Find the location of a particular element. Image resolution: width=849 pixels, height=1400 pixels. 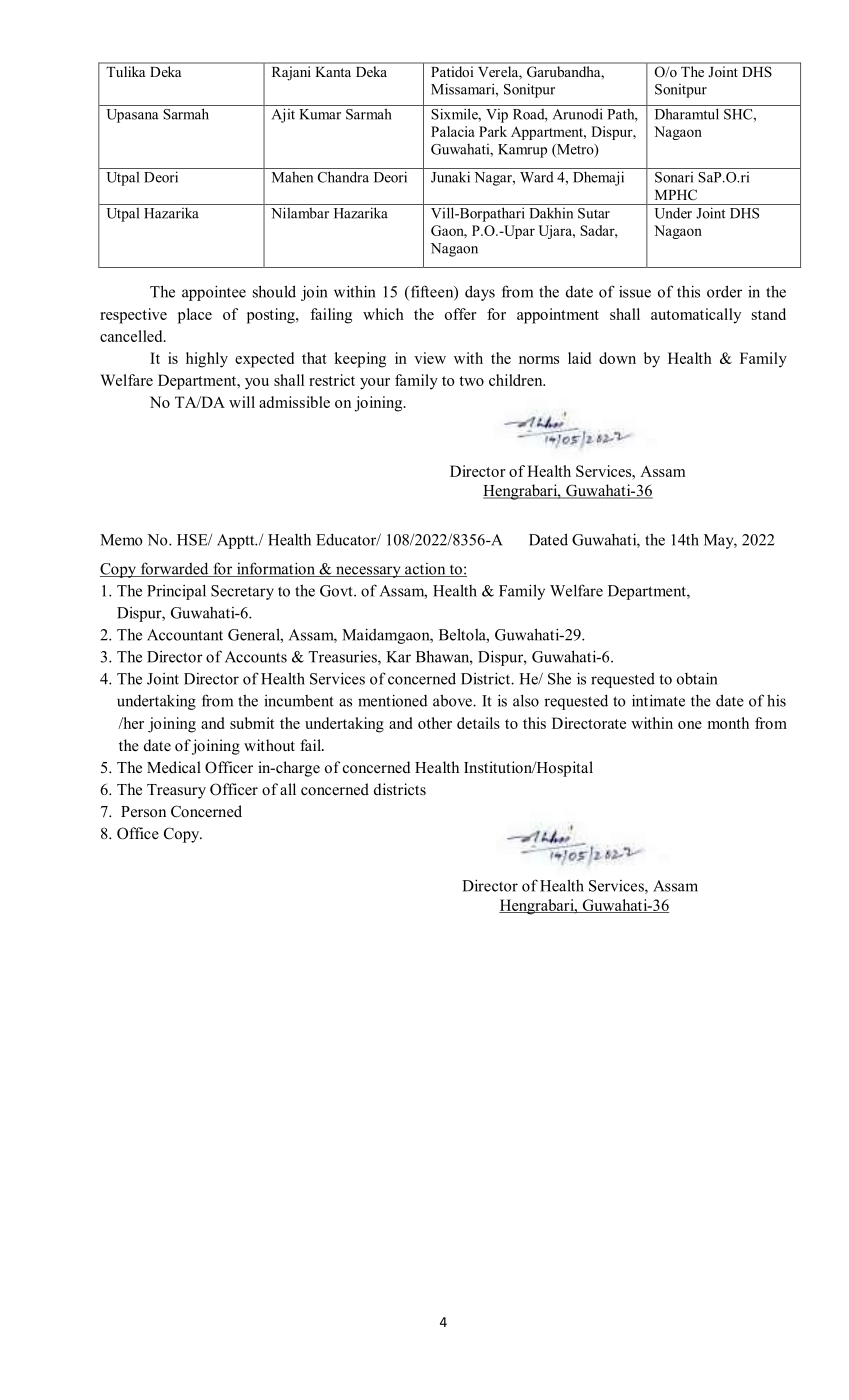

Kumar is located at coordinates (320, 114).
